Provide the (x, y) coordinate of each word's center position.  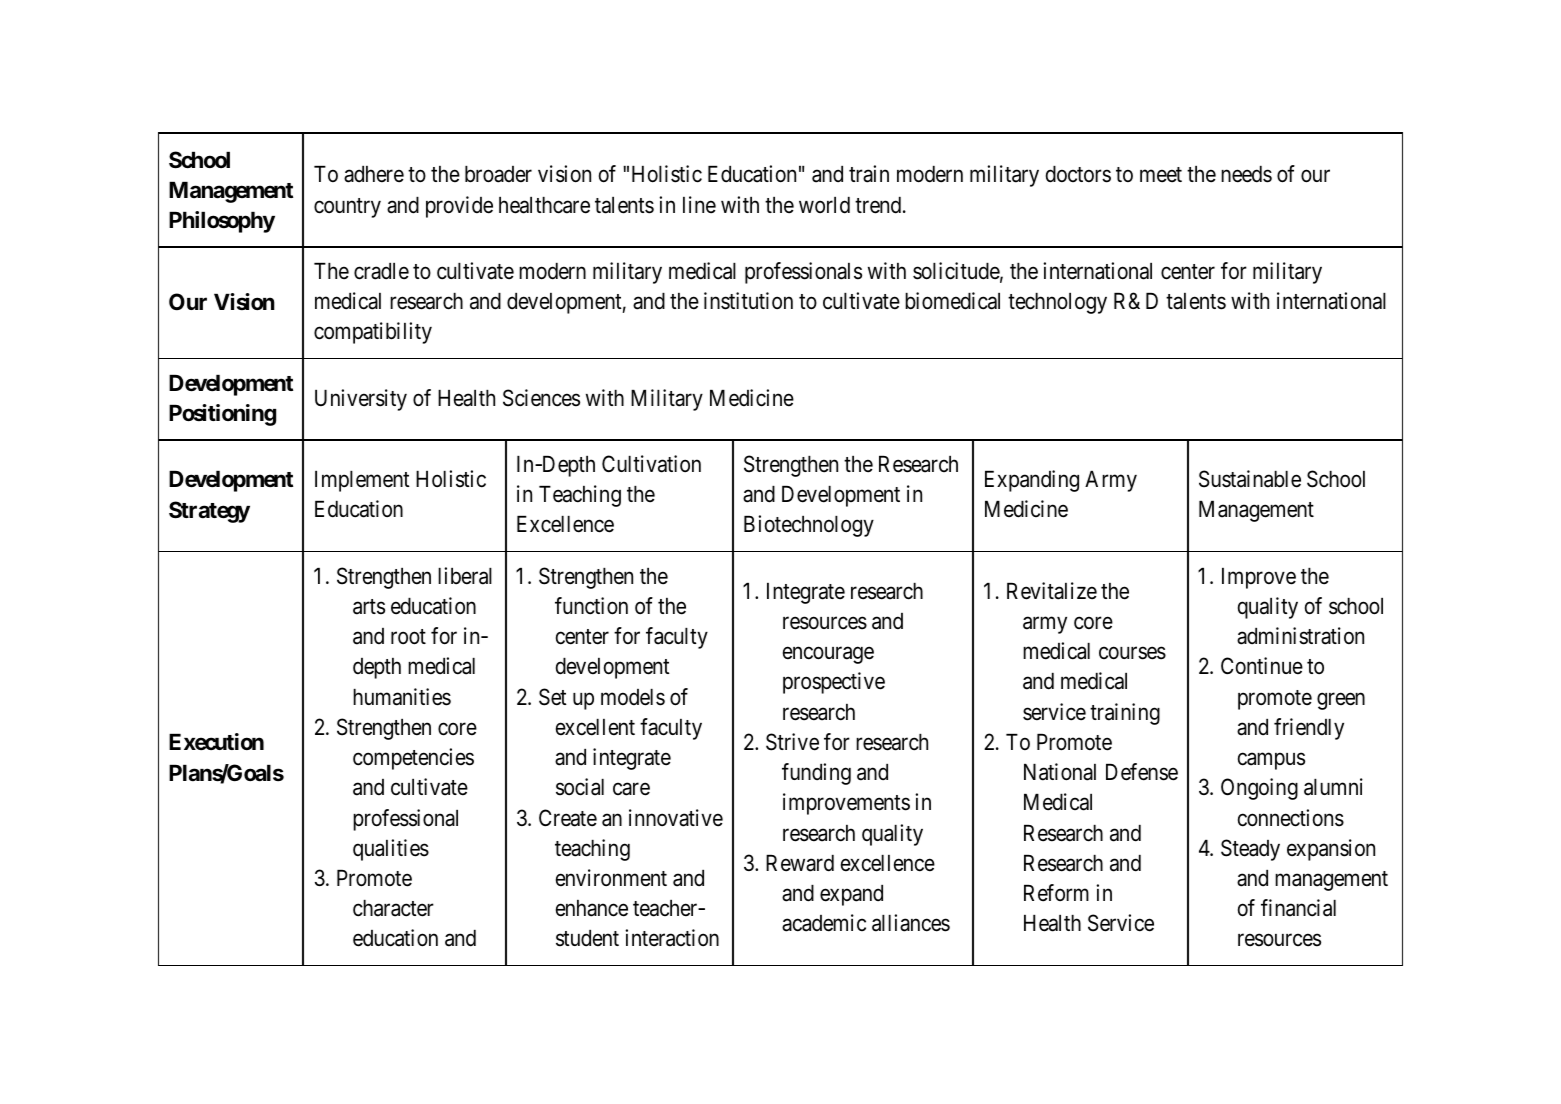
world (824, 205)
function (591, 606)
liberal (465, 576)
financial (1298, 908)
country (347, 208)
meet (1161, 175)
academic (824, 923)
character (393, 908)
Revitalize (1052, 591)
